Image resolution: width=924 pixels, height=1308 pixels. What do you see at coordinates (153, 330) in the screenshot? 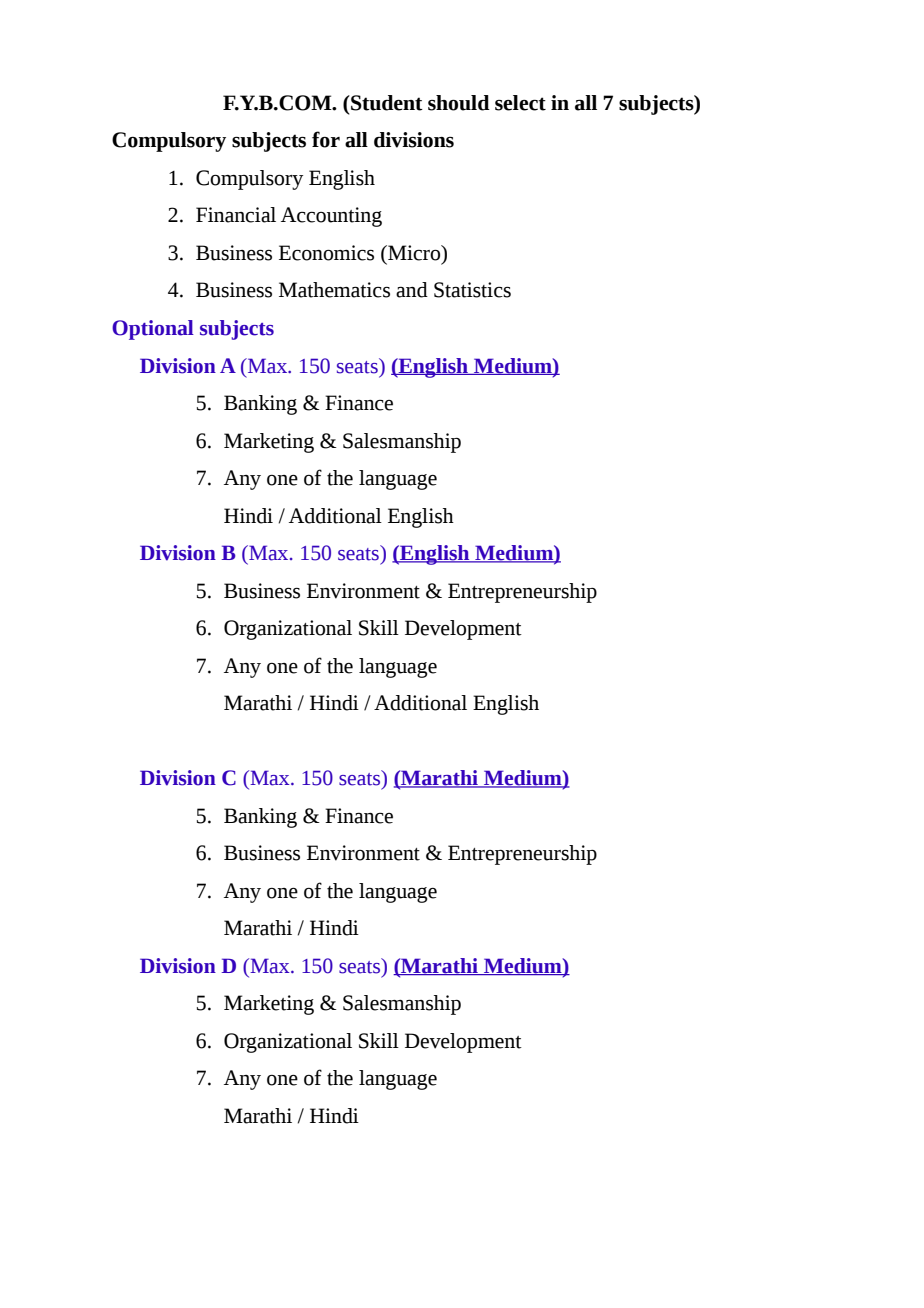
I see `Optional` at bounding box center [153, 330].
